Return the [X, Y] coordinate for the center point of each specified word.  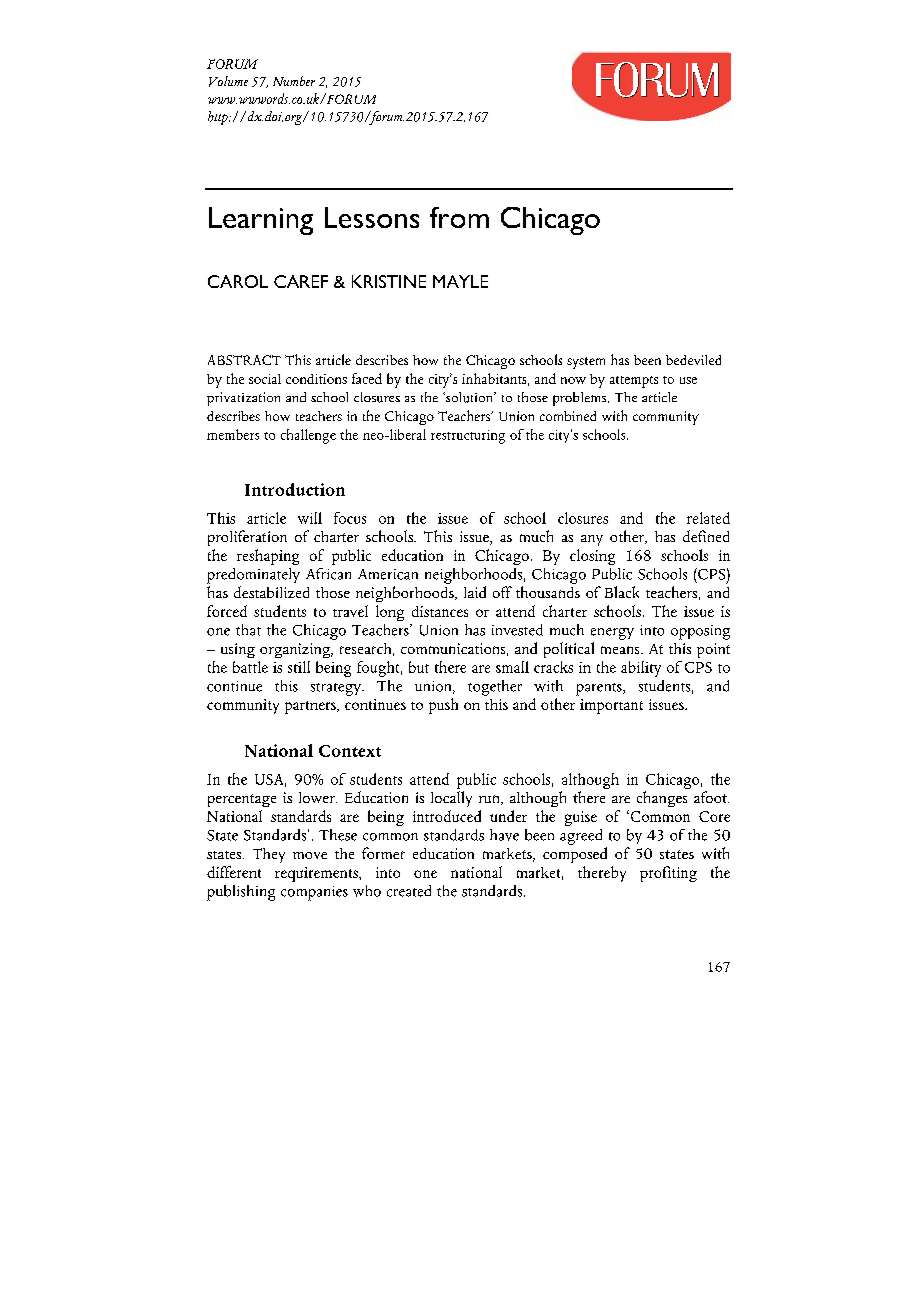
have [504, 835]
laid [475, 592]
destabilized [271, 592]
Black [622, 592]
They [269, 855]
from [459, 217]
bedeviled [693, 360]
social [265, 379]
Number [294, 81]
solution [469, 397]
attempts [634, 382]
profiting [668, 874]
